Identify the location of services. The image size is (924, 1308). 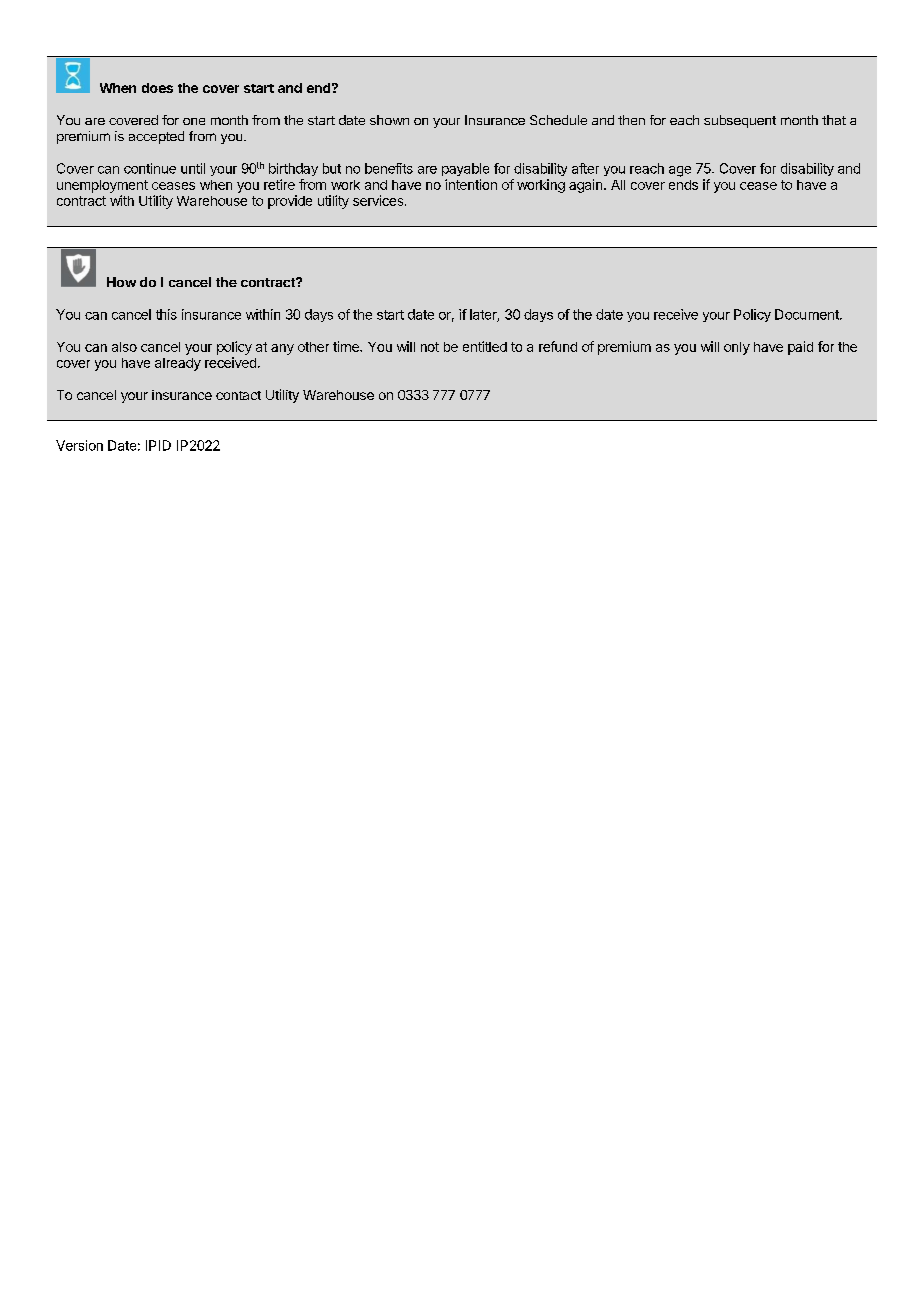
(379, 200).
